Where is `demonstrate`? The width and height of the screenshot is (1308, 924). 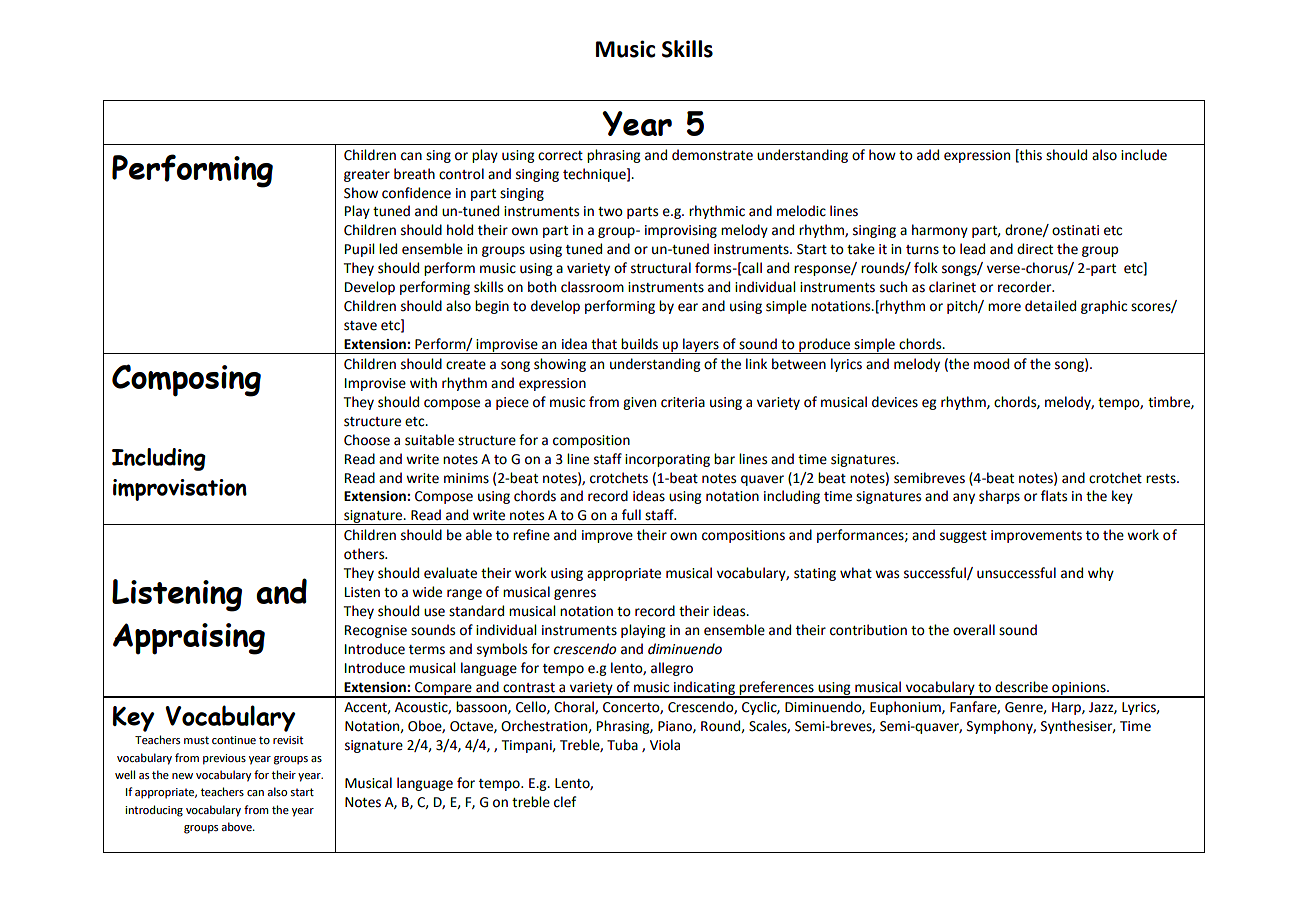
demonstrate is located at coordinates (712, 155).
